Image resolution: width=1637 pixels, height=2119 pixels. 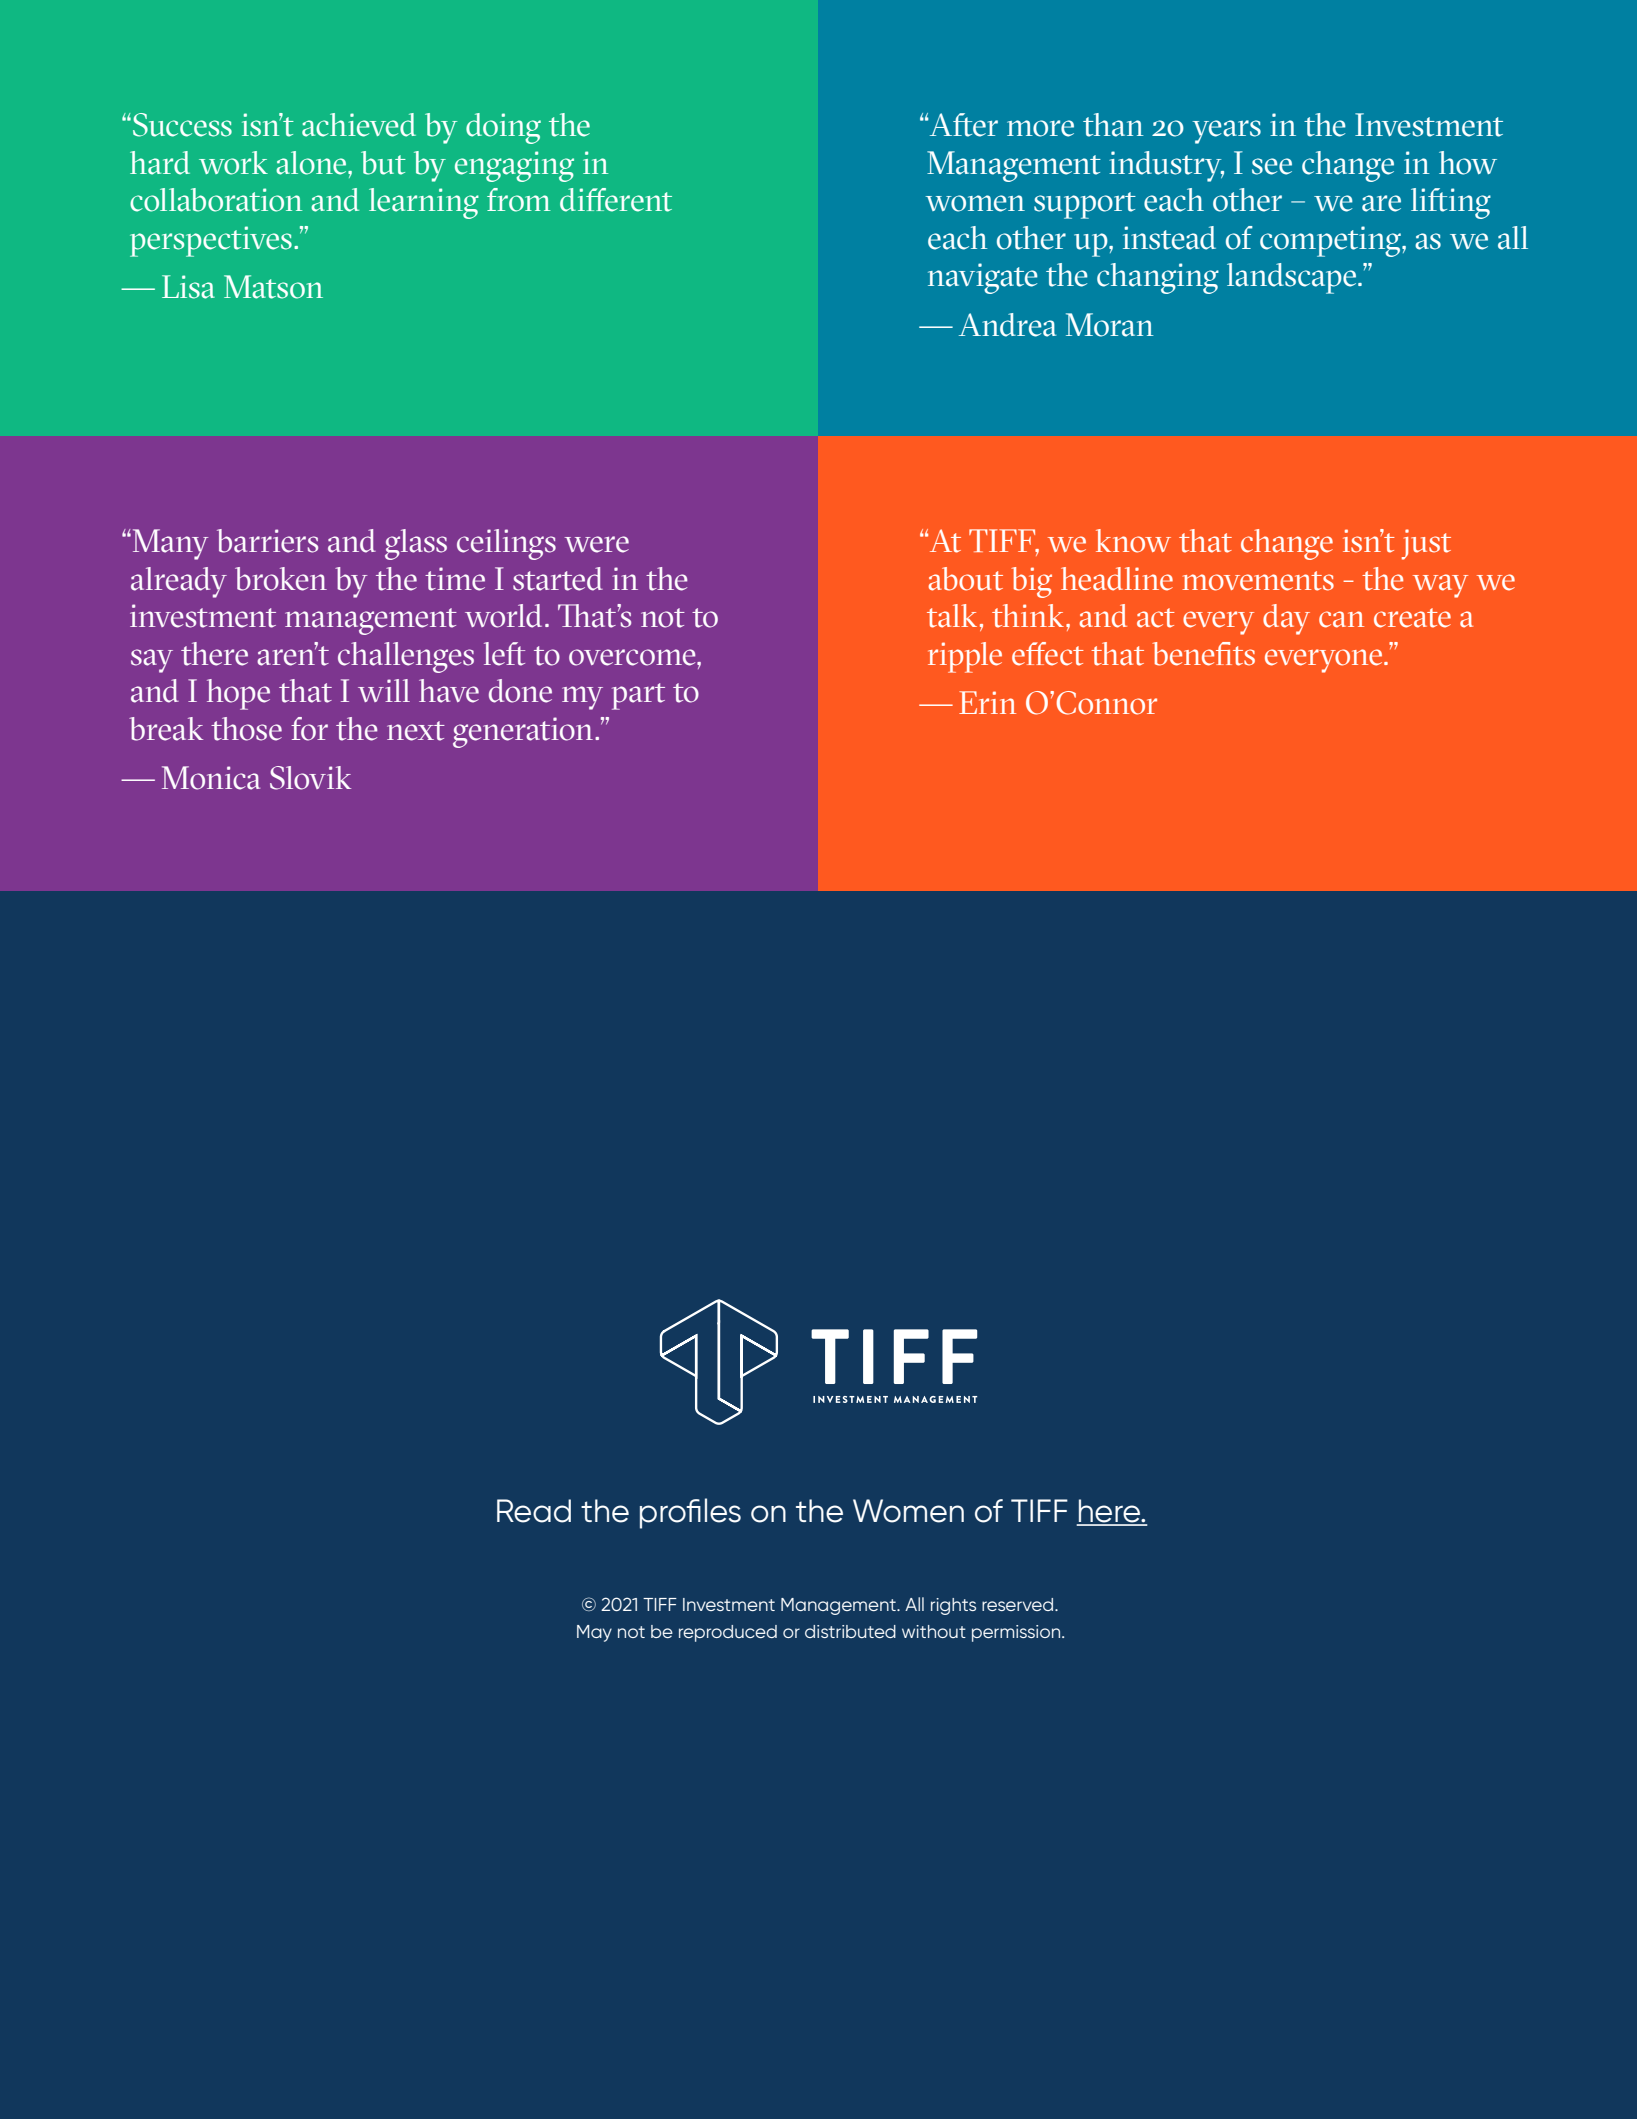 What do you see at coordinates (953, 1606) in the screenshot?
I see `rights` at bounding box center [953, 1606].
